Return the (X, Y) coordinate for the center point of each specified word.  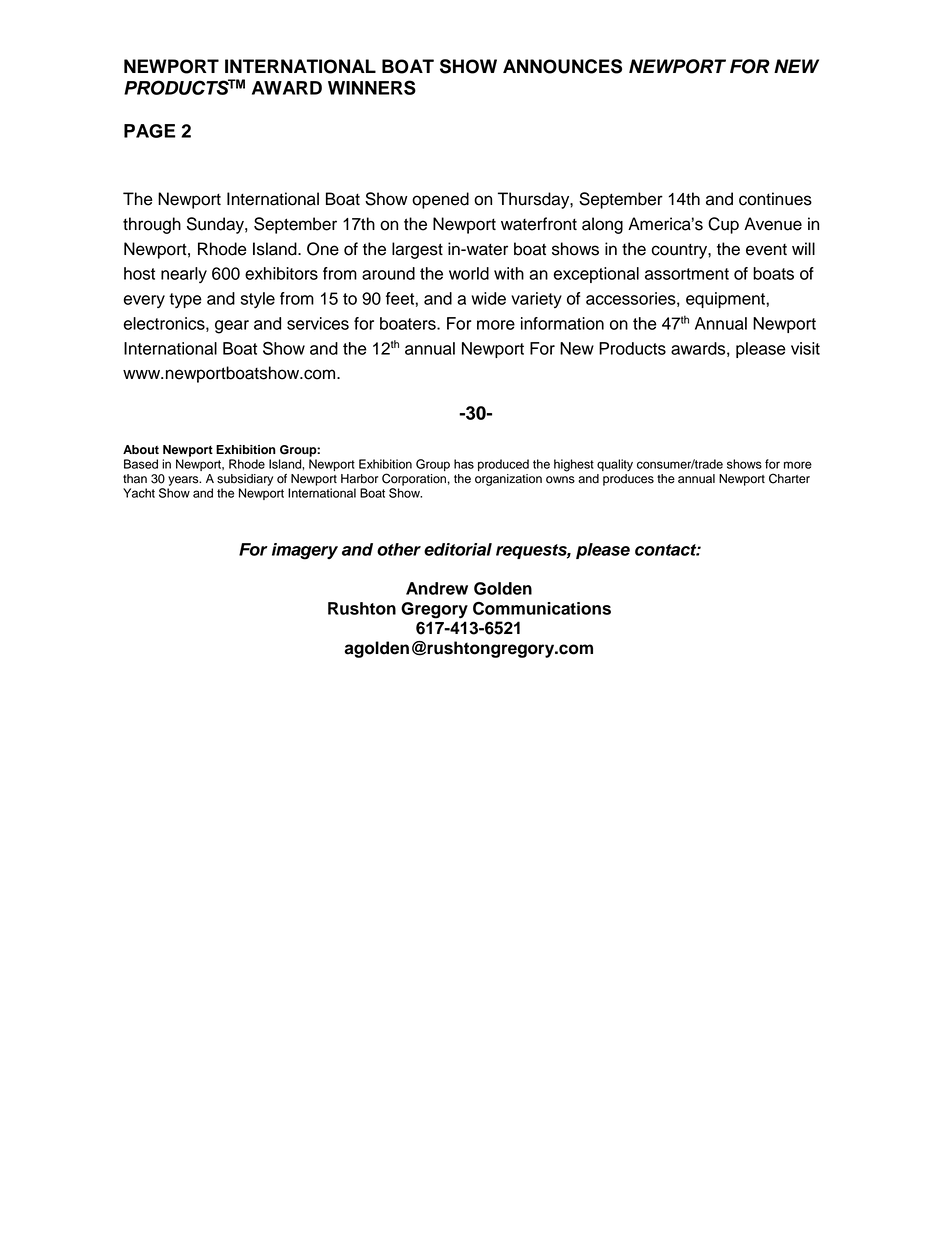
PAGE (149, 131)
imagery (305, 551)
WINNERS (372, 87)
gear (232, 327)
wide (488, 298)
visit (805, 348)
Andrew (437, 588)
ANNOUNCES (562, 66)
